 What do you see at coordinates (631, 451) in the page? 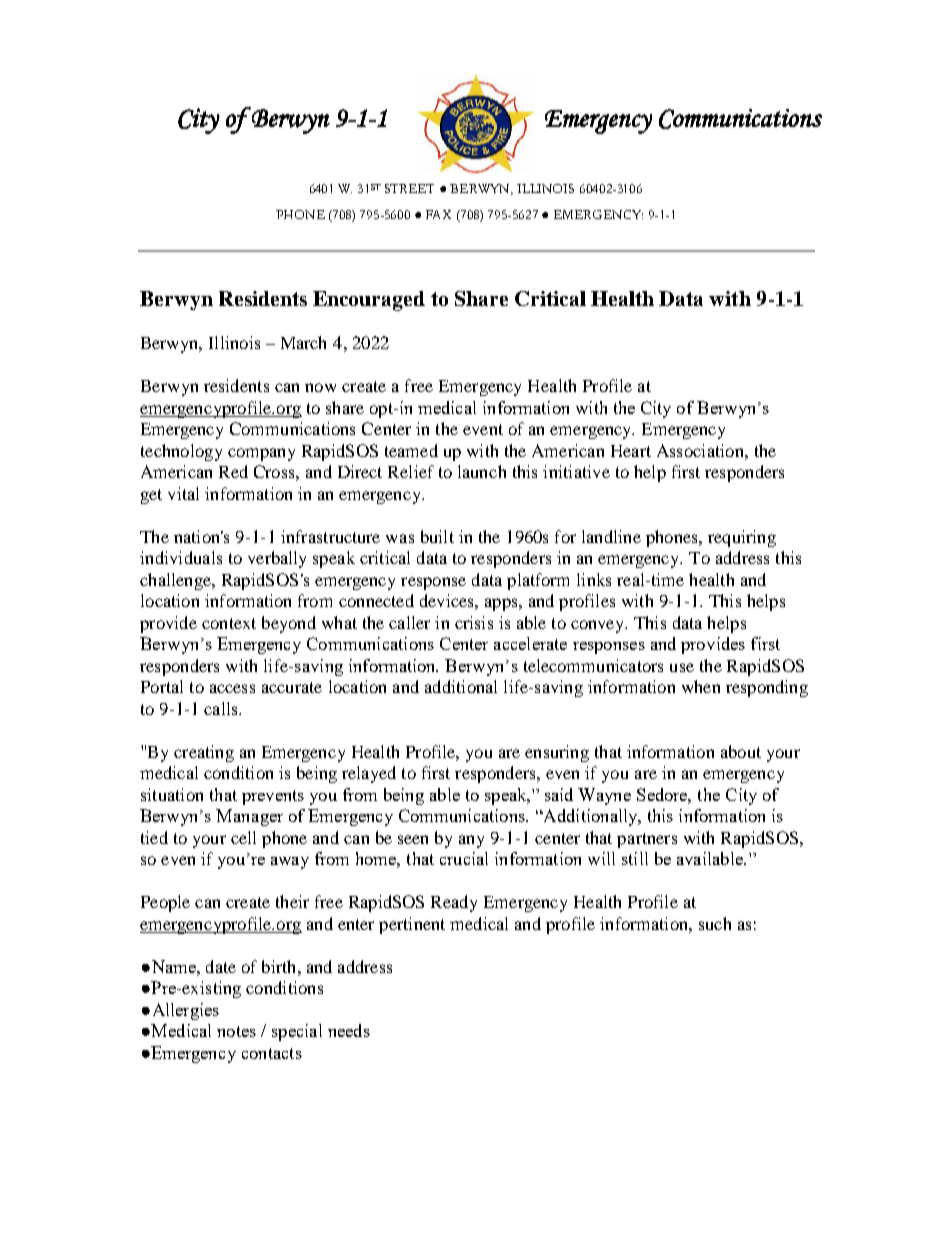
I see `Heart` at bounding box center [631, 451].
